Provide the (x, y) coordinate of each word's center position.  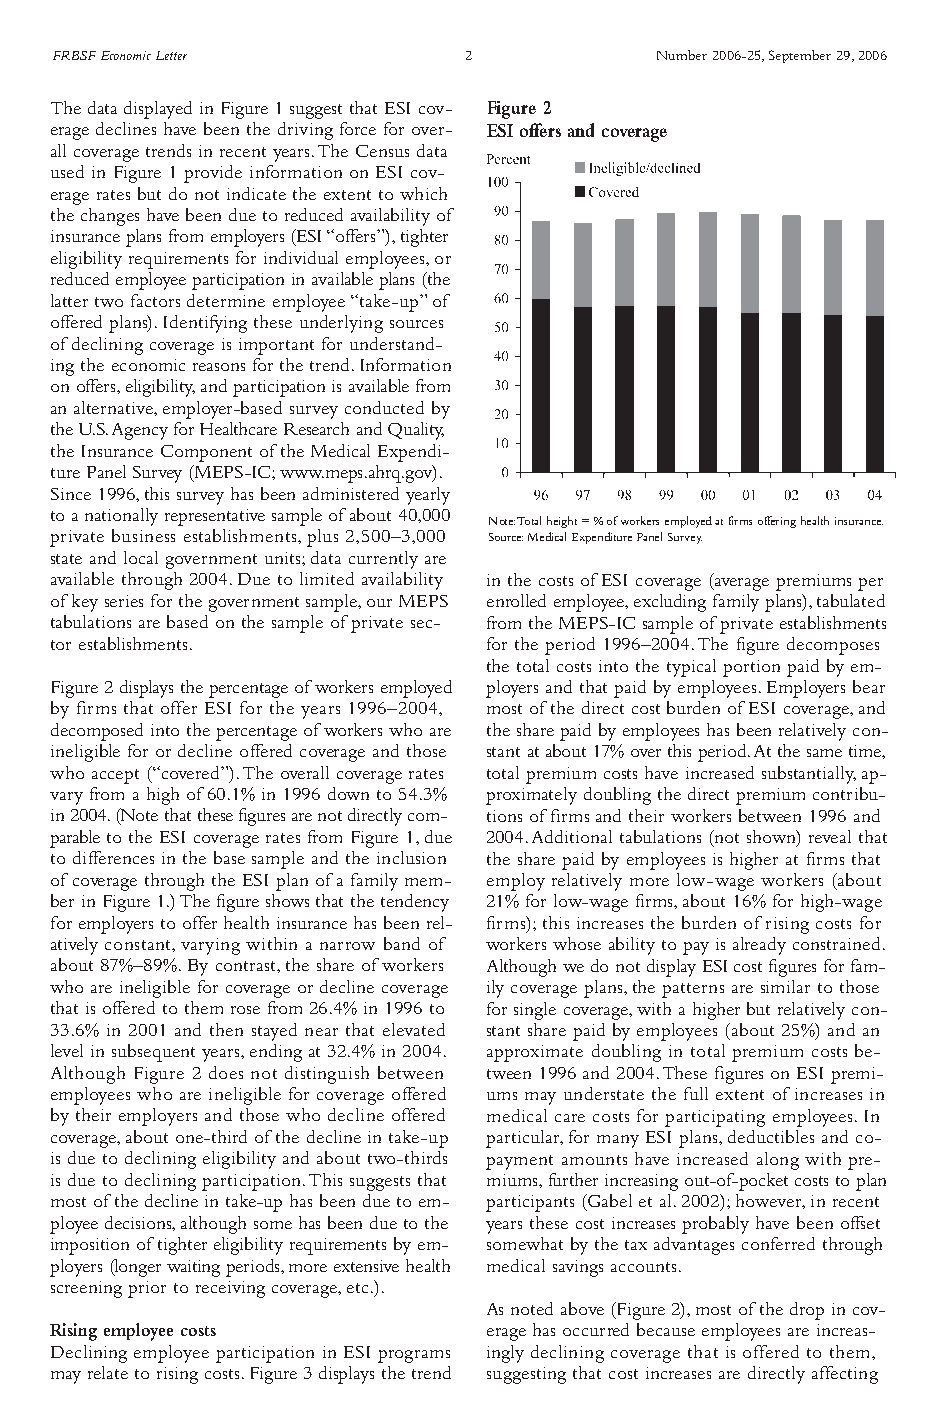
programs (414, 1356)
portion (751, 668)
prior (147, 1289)
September (800, 56)
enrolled (516, 600)
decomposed (97, 732)
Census (382, 151)
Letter (171, 55)
